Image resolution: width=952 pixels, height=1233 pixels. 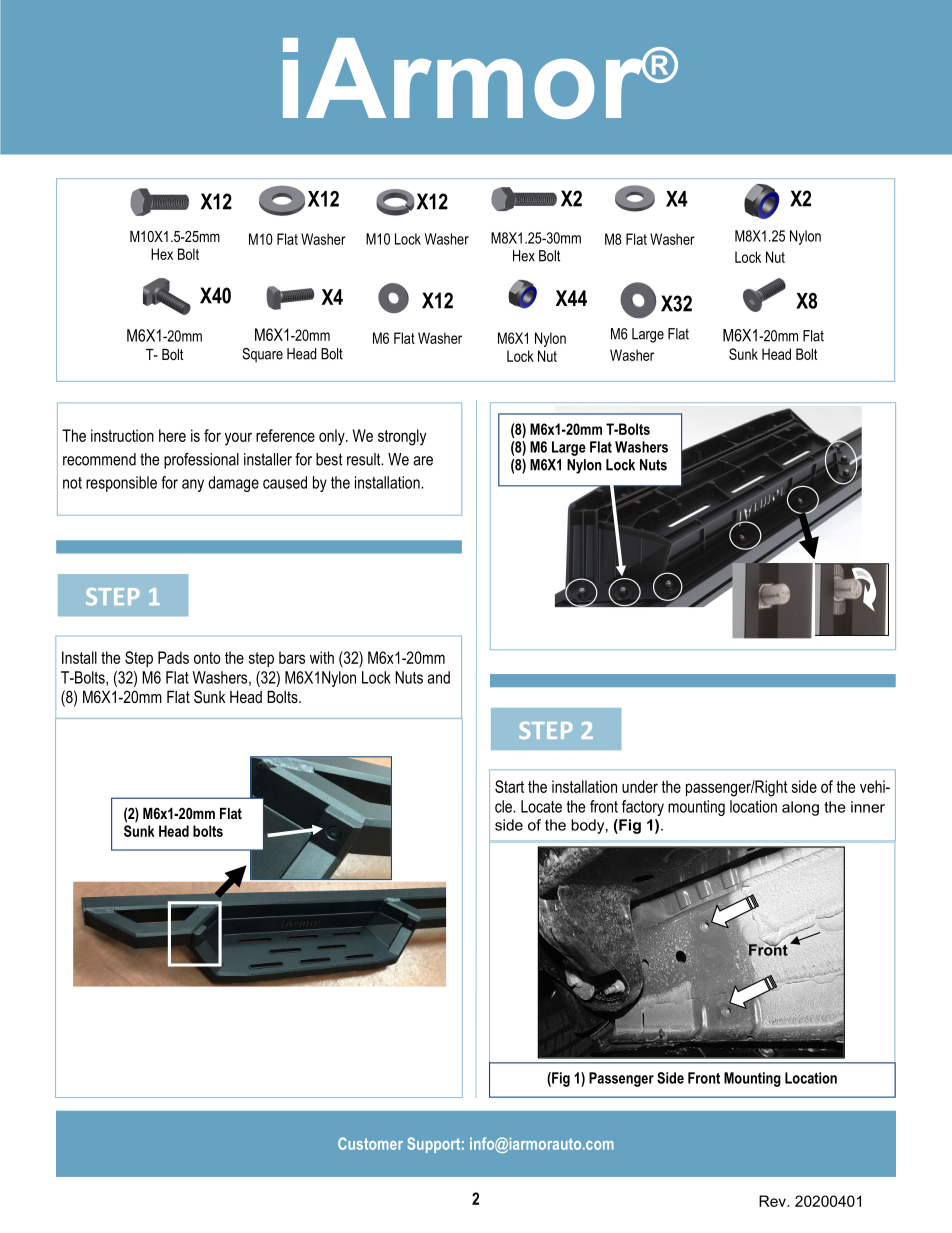 I want to click on Customer, so click(x=370, y=1143).
